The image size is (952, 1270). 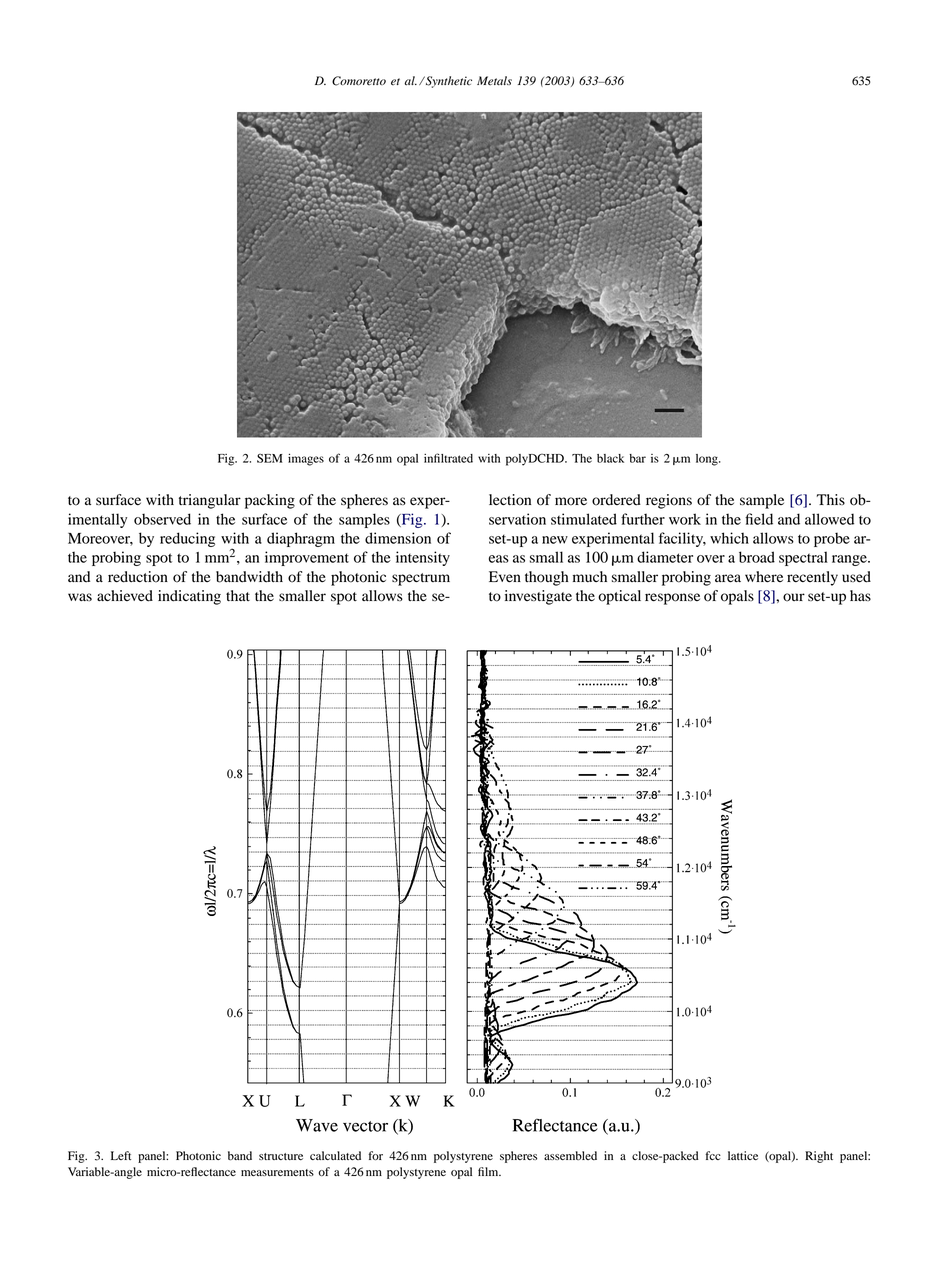 What do you see at coordinates (494, 80) in the screenshot?
I see `Metals` at bounding box center [494, 80].
